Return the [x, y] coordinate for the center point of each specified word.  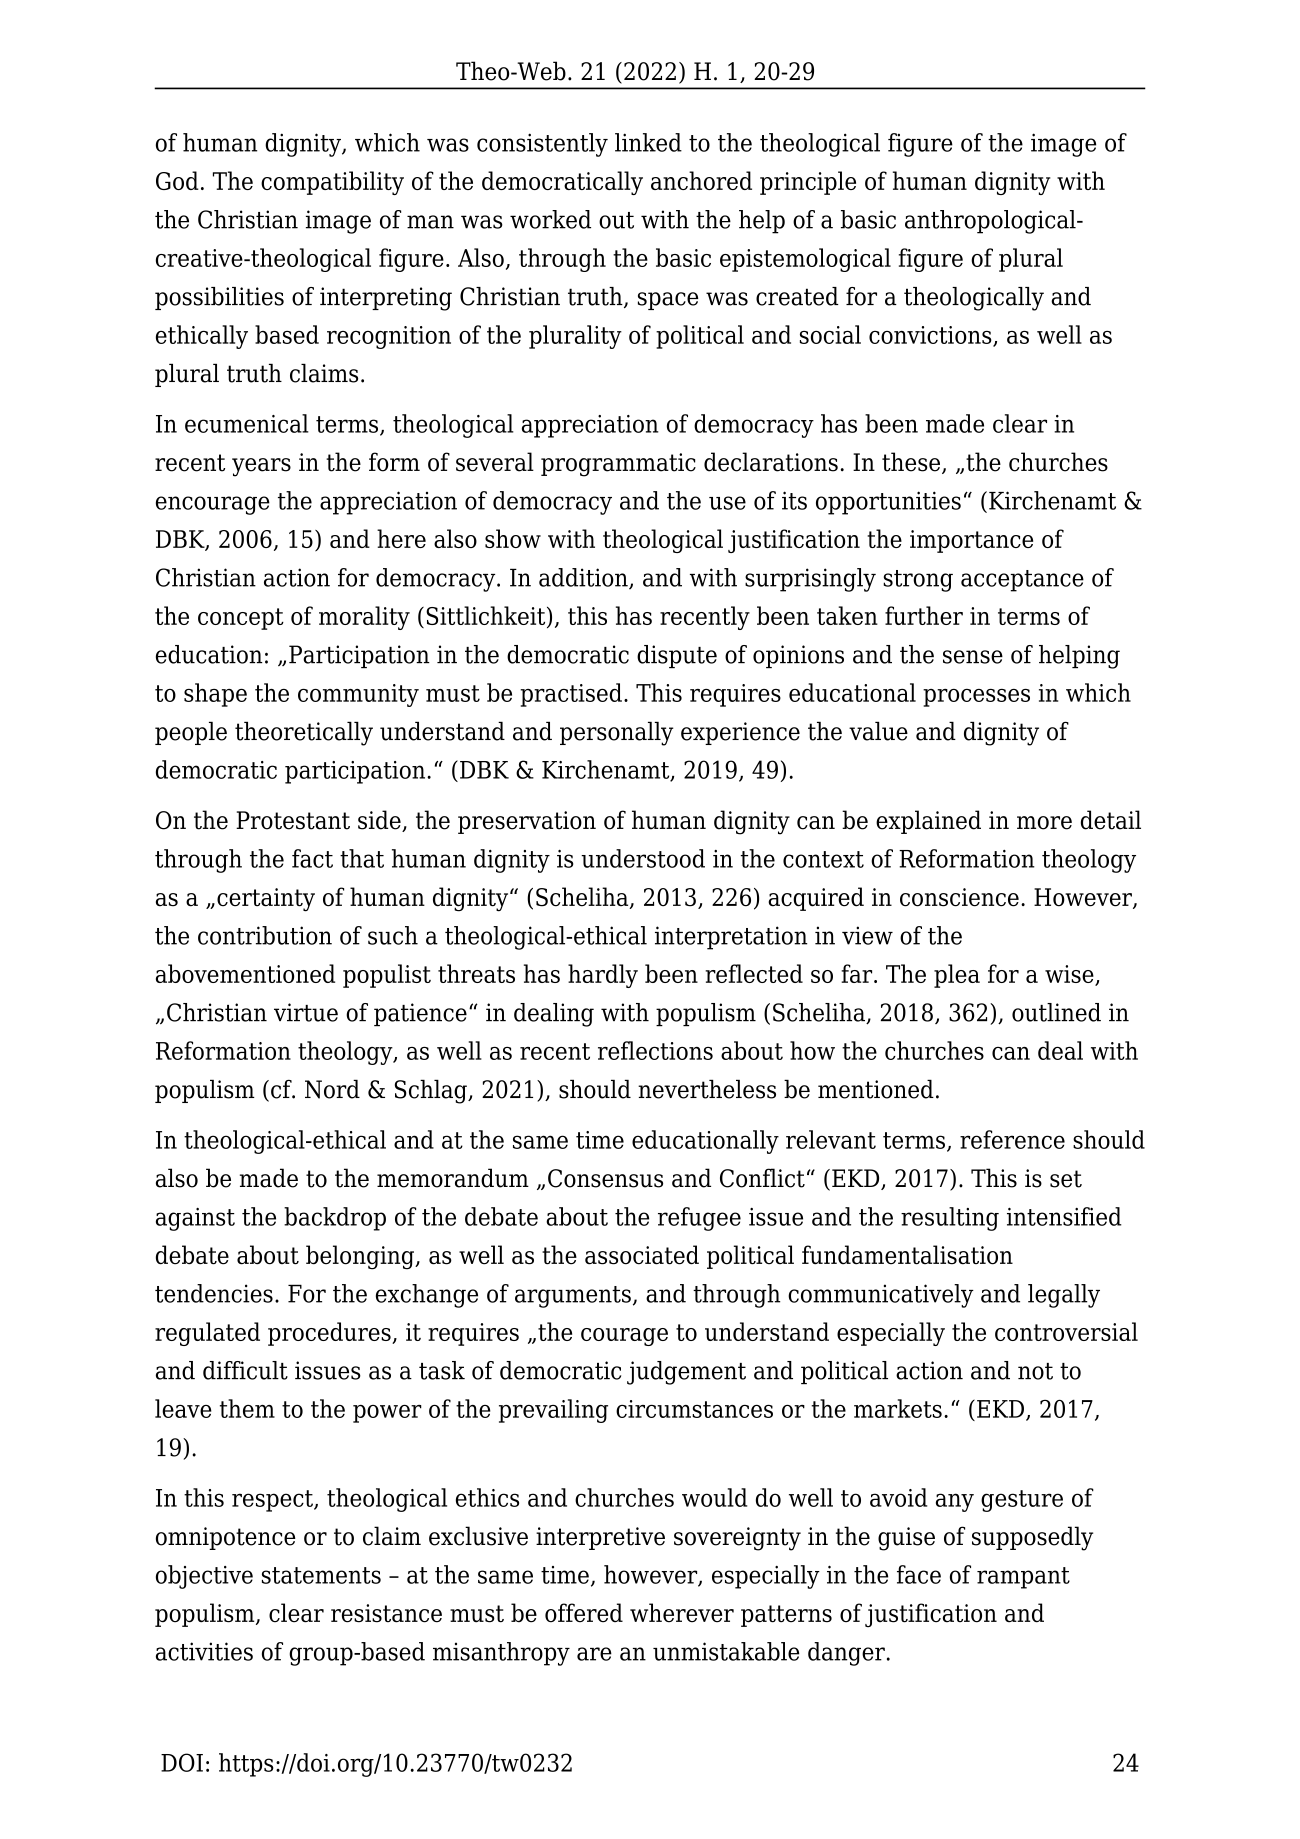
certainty [266, 900]
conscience [959, 897]
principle [808, 183]
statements [321, 1575]
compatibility [332, 183]
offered [584, 1613]
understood [643, 858]
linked [648, 142]
